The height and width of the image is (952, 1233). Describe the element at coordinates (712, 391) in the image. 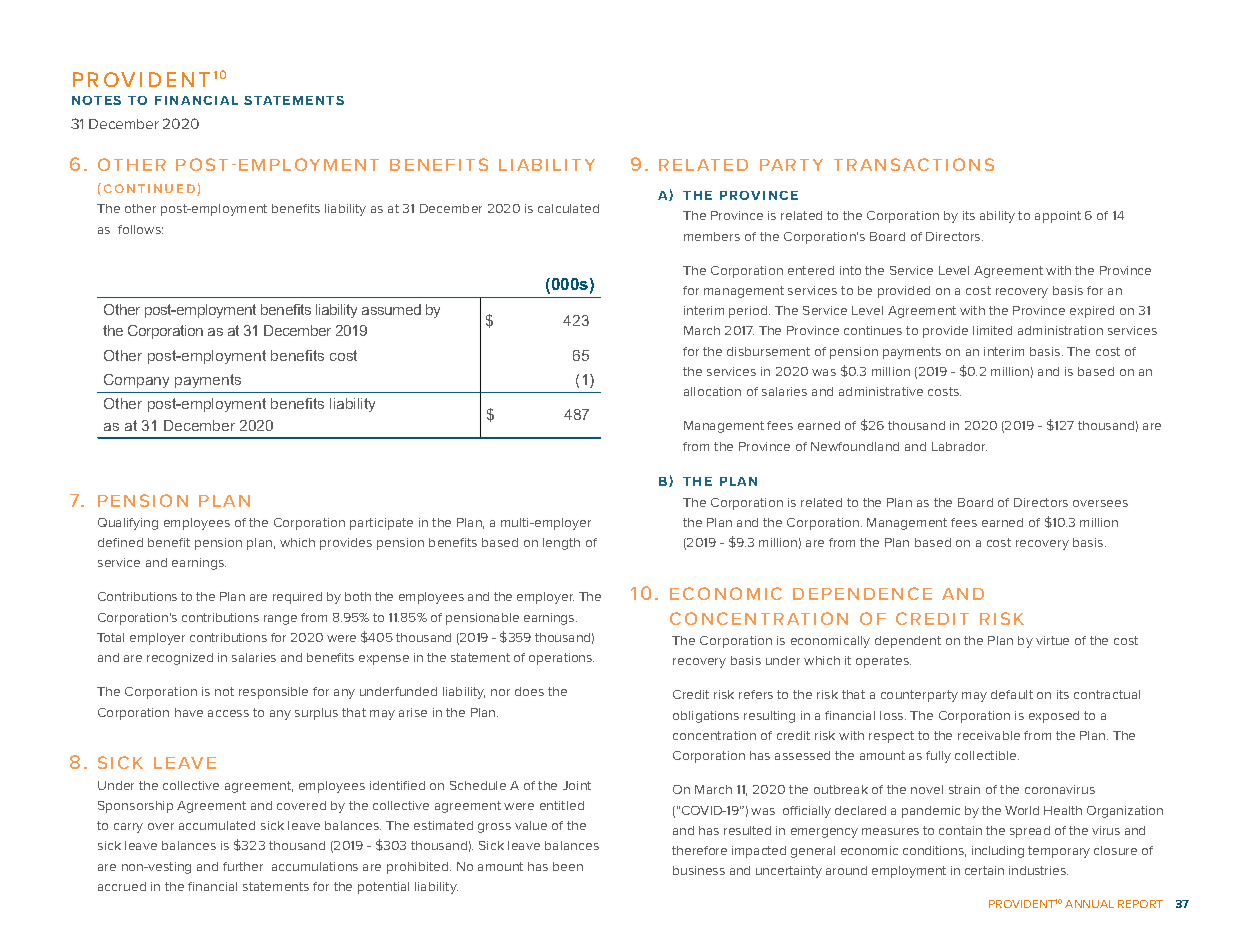

I see `allocation` at that location.
